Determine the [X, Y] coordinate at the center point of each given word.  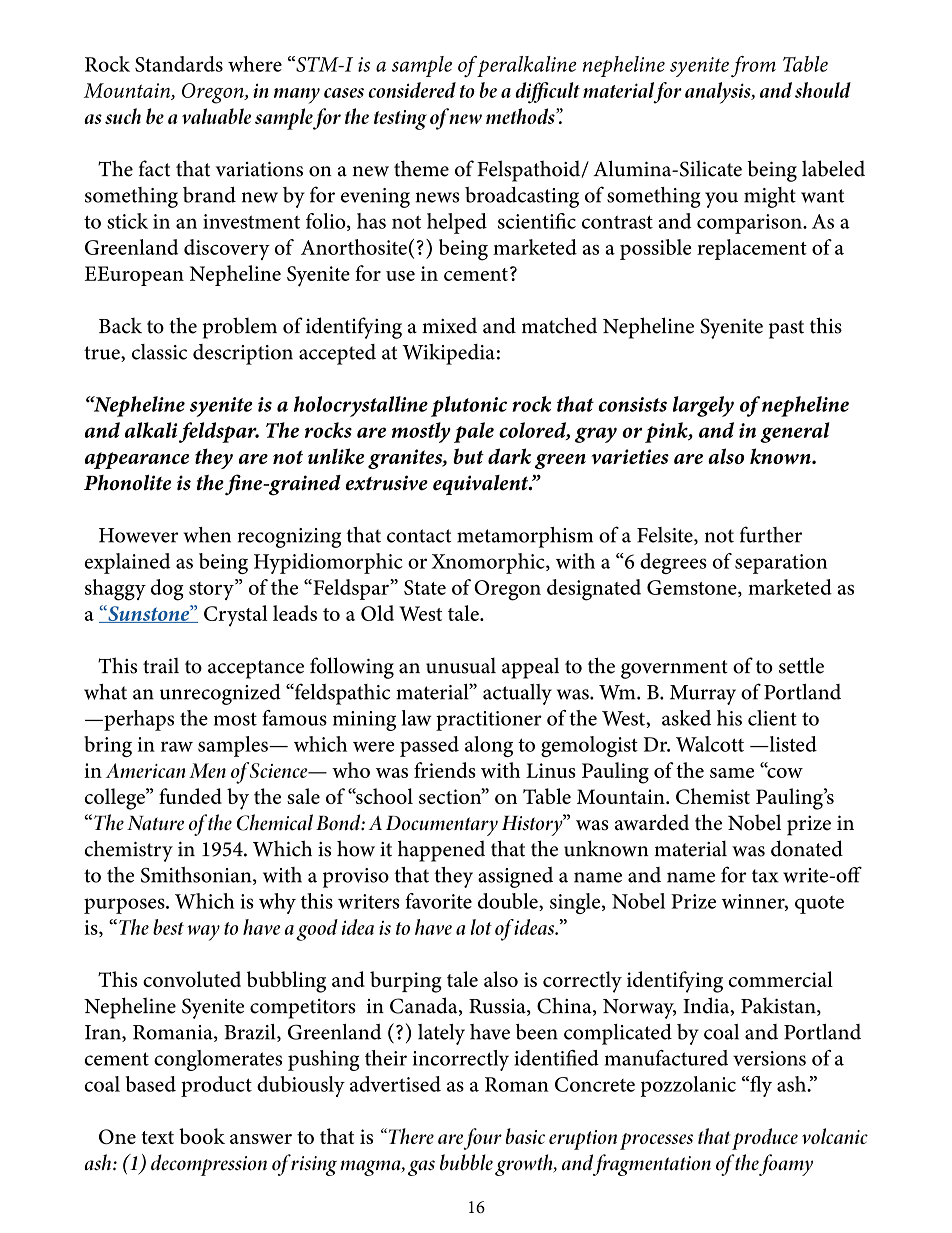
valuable [216, 116]
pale [474, 432]
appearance [137, 460]
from [753, 67]
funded [190, 796]
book [202, 1136]
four [482, 1139]
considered [412, 90]
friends [444, 770]
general [794, 432]
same [732, 773]
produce [765, 1139]
